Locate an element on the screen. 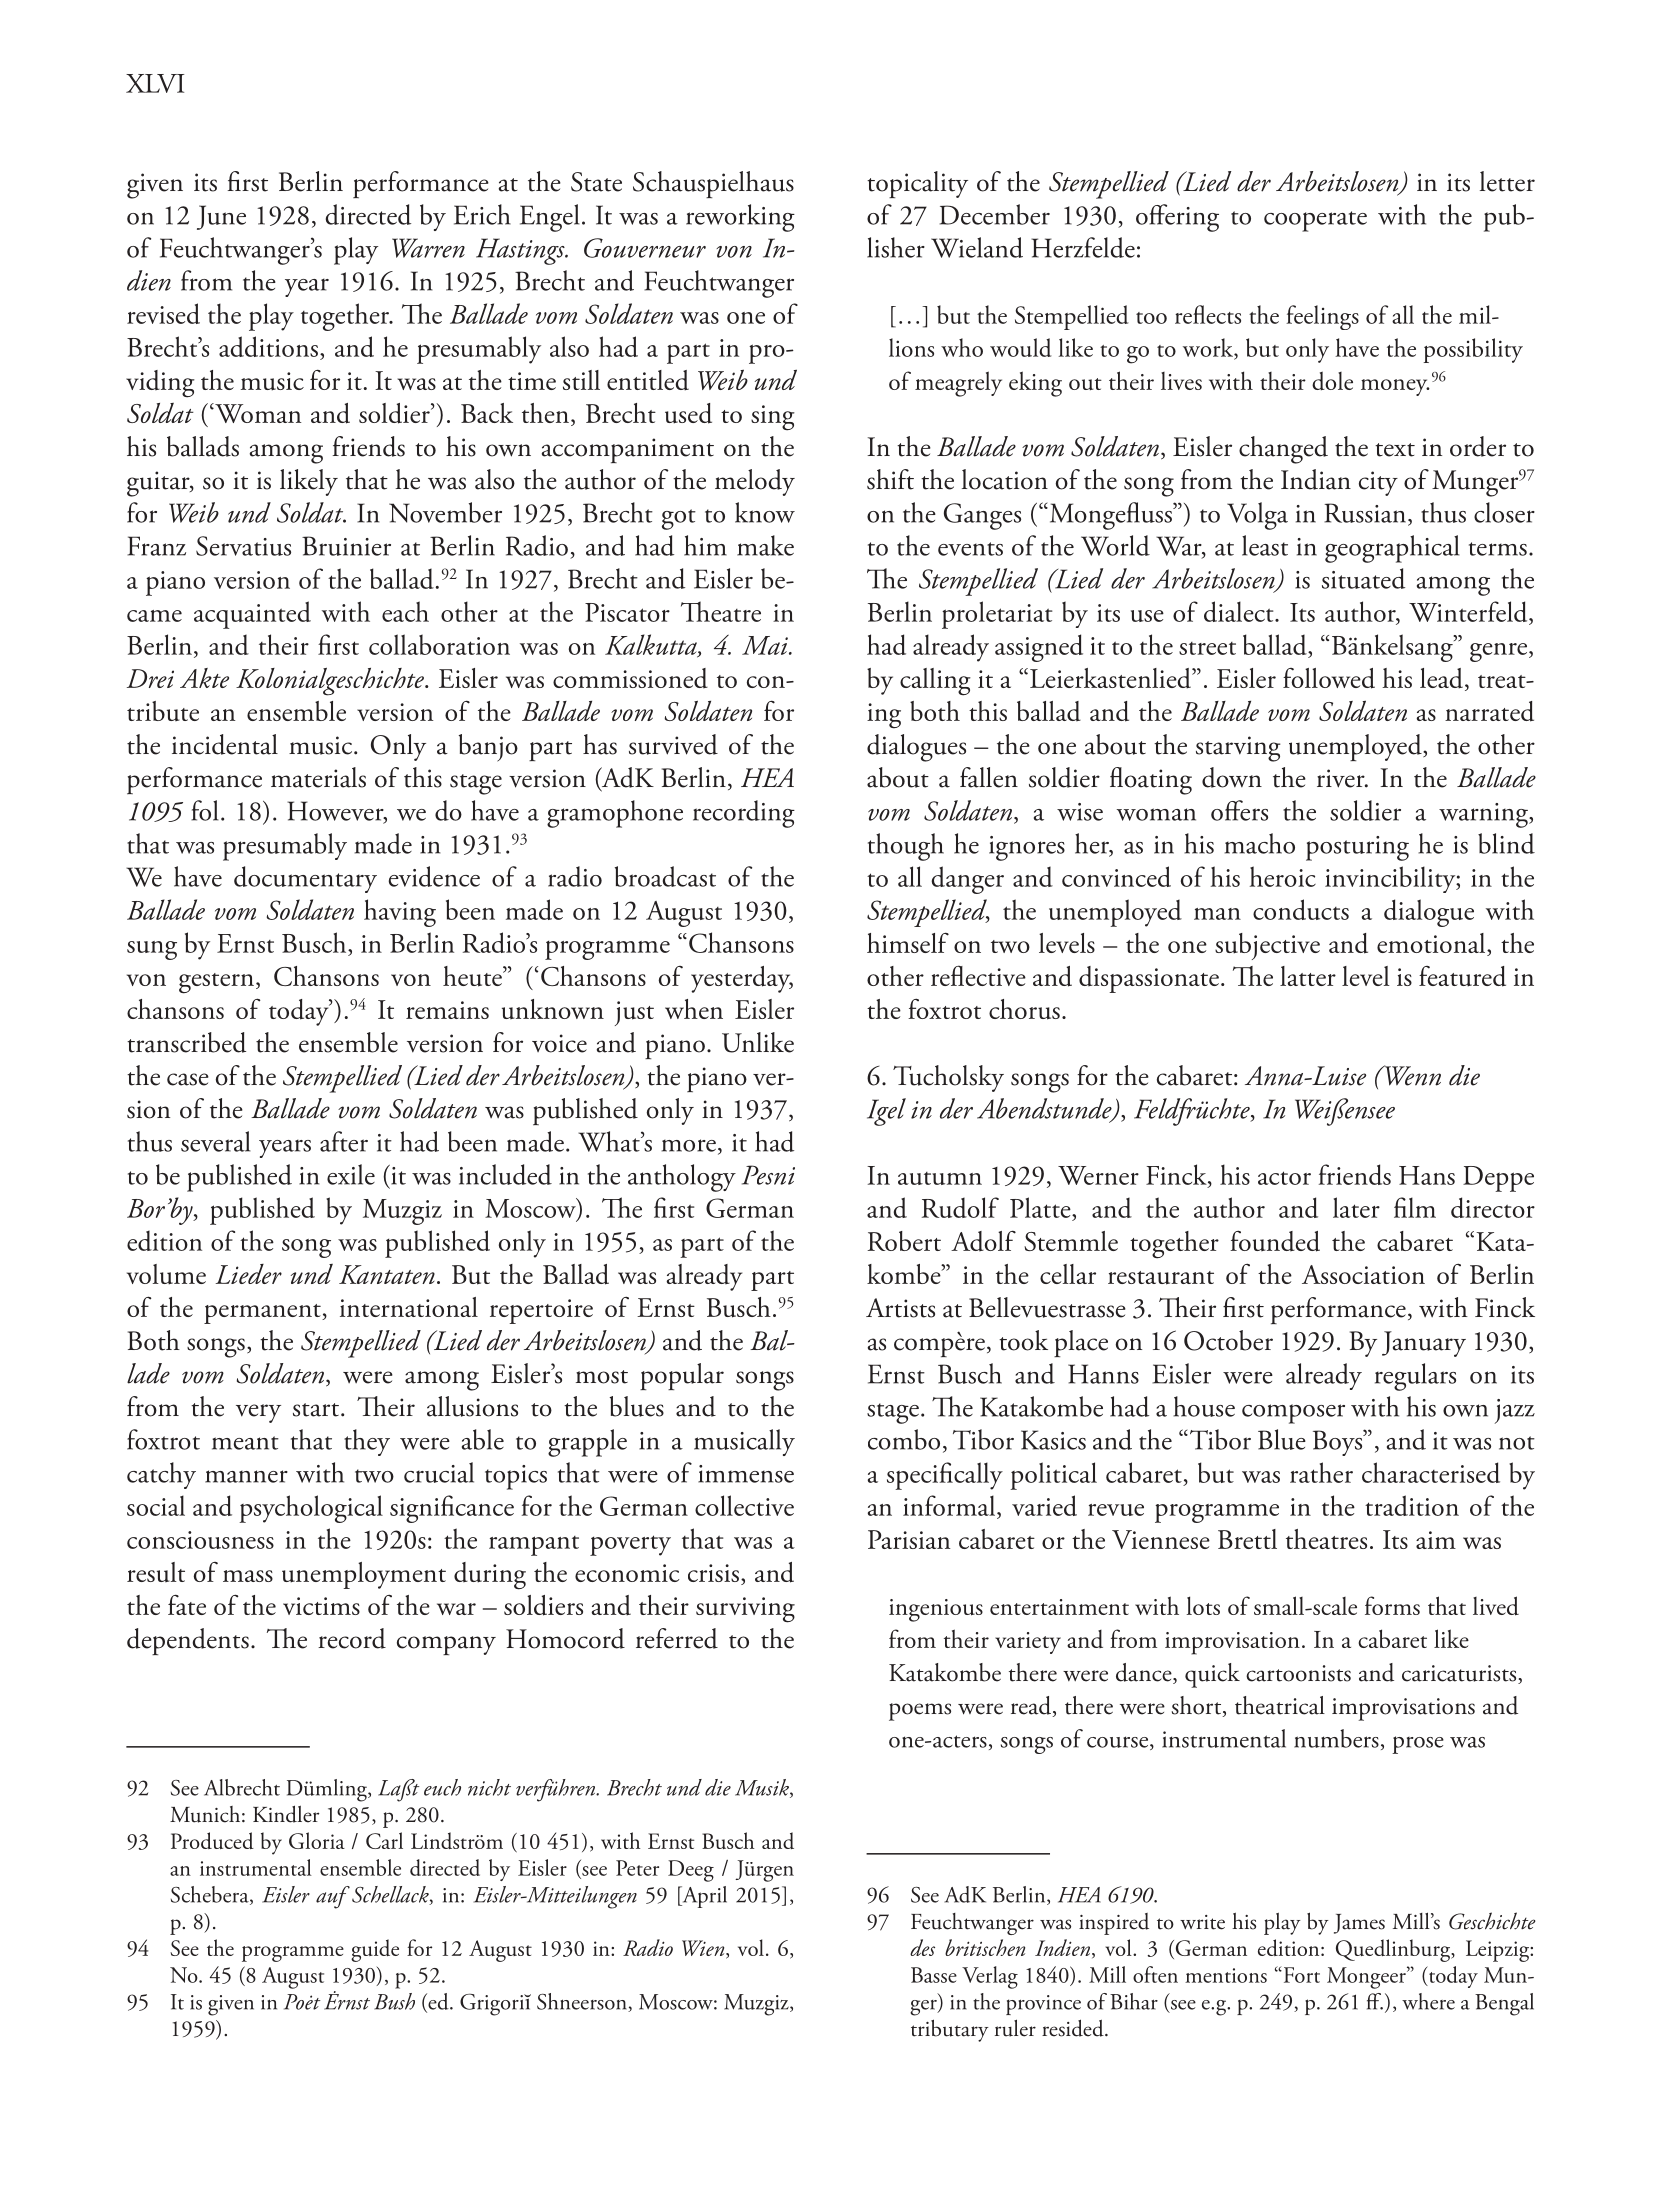  combo is located at coordinates (904, 1439).
